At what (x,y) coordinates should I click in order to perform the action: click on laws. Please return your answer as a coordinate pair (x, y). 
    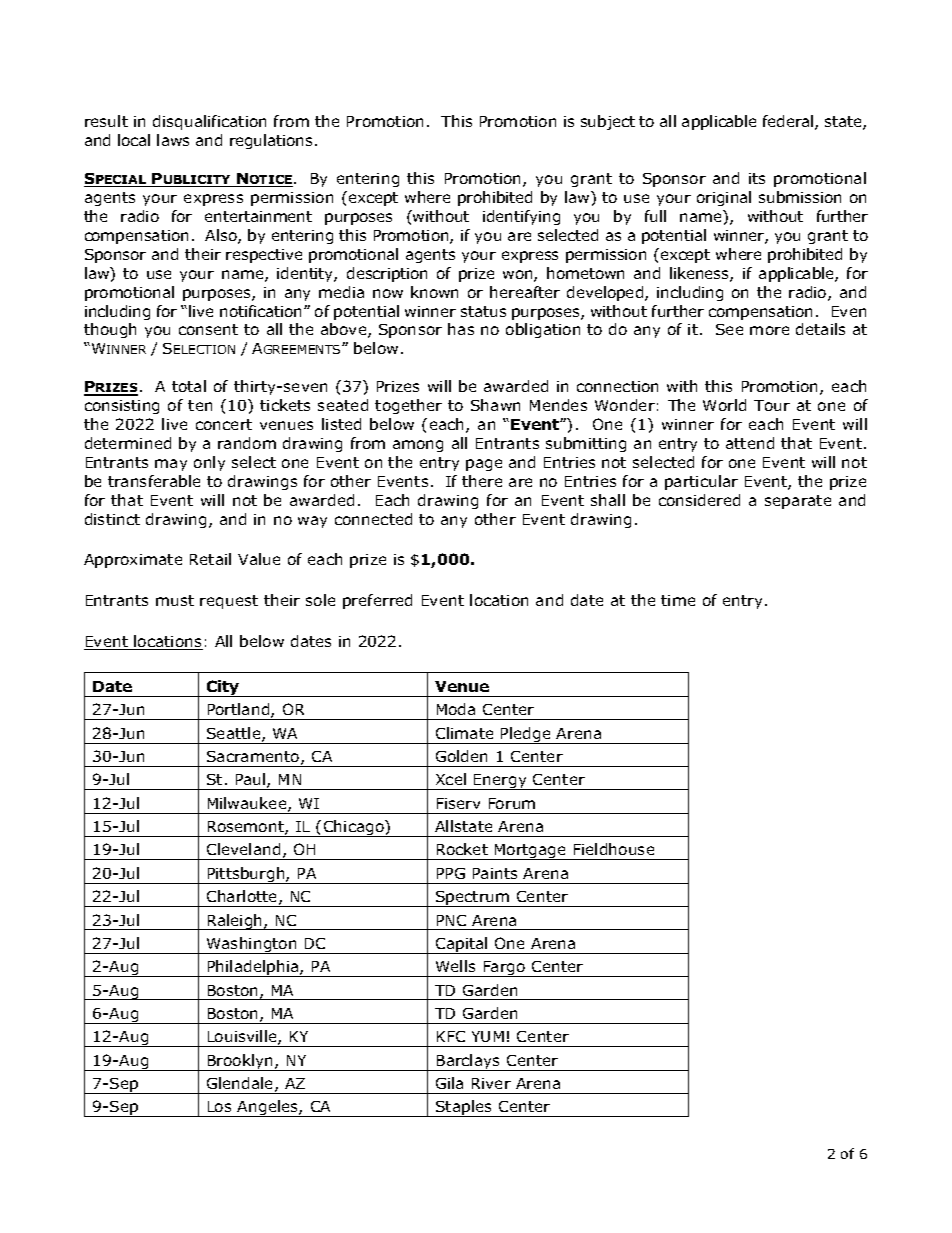
    Looking at the image, I should click on (173, 140).
